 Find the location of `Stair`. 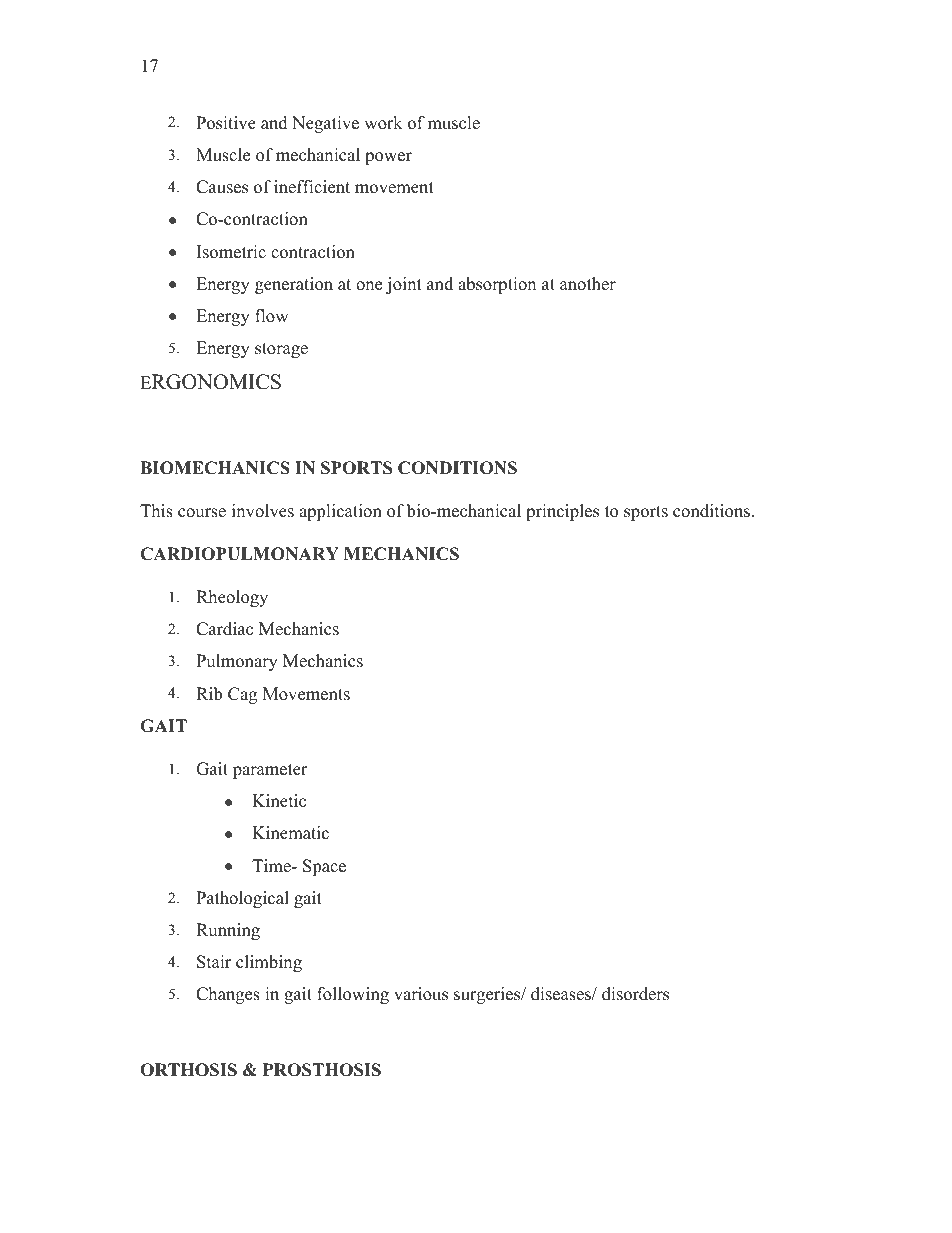

Stair is located at coordinates (214, 962).
